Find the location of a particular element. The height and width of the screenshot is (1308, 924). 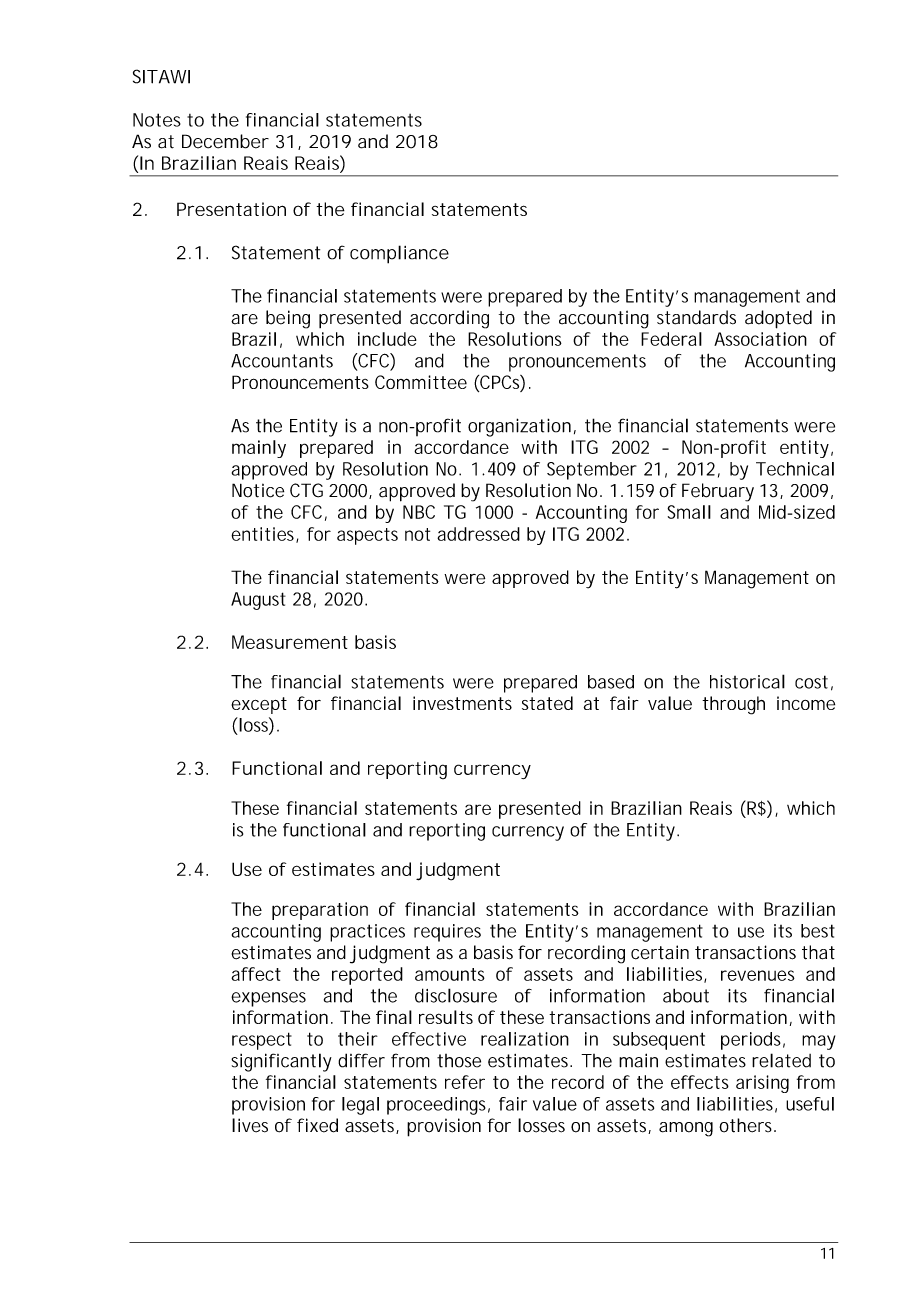

except is located at coordinates (259, 705).
